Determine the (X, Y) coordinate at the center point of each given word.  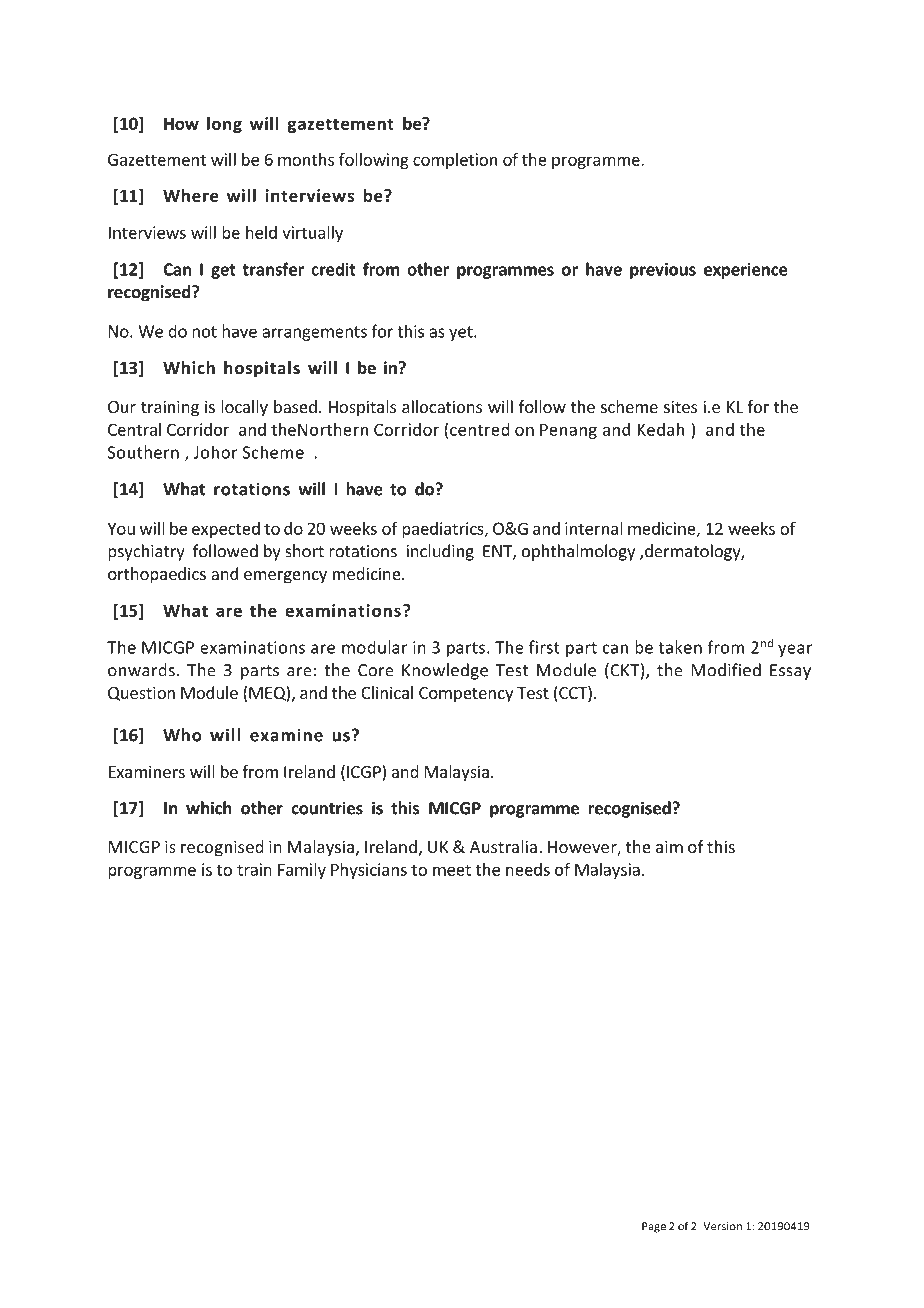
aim (669, 846)
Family (302, 871)
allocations (442, 406)
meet (452, 870)
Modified (726, 670)
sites (680, 406)
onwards (141, 670)
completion (455, 161)
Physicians (369, 871)
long (224, 125)
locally (244, 408)
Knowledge (445, 671)
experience (746, 271)
